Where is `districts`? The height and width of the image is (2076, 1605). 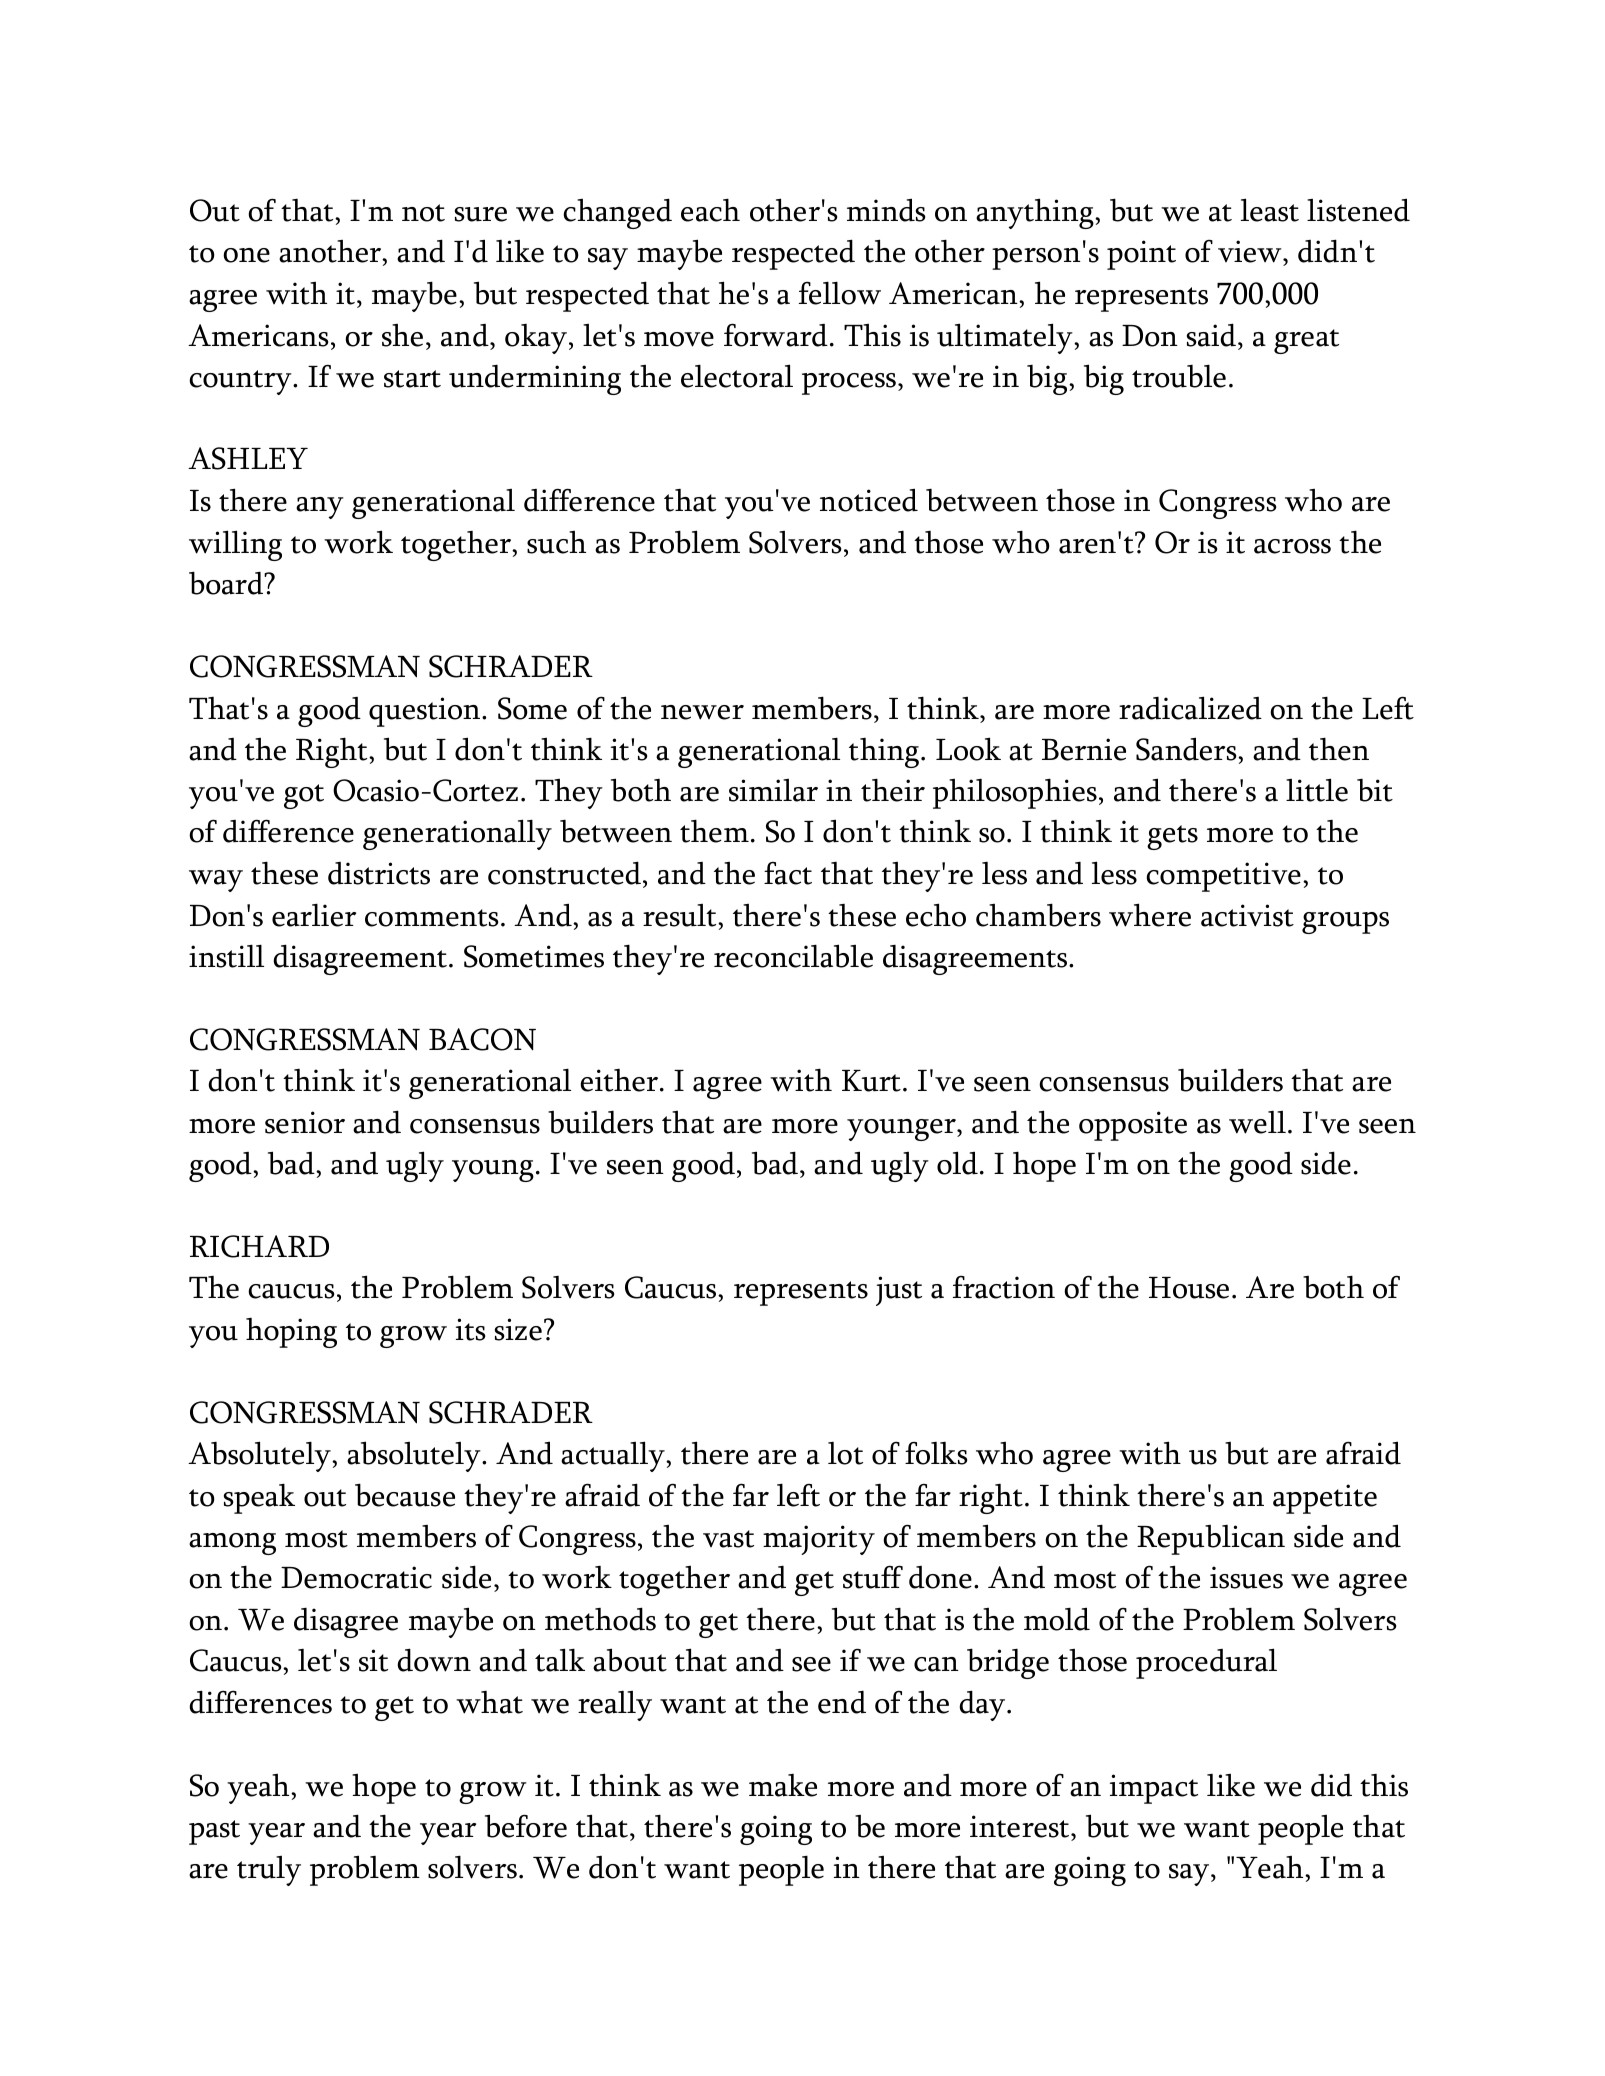 districts is located at coordinates (379, 873).
